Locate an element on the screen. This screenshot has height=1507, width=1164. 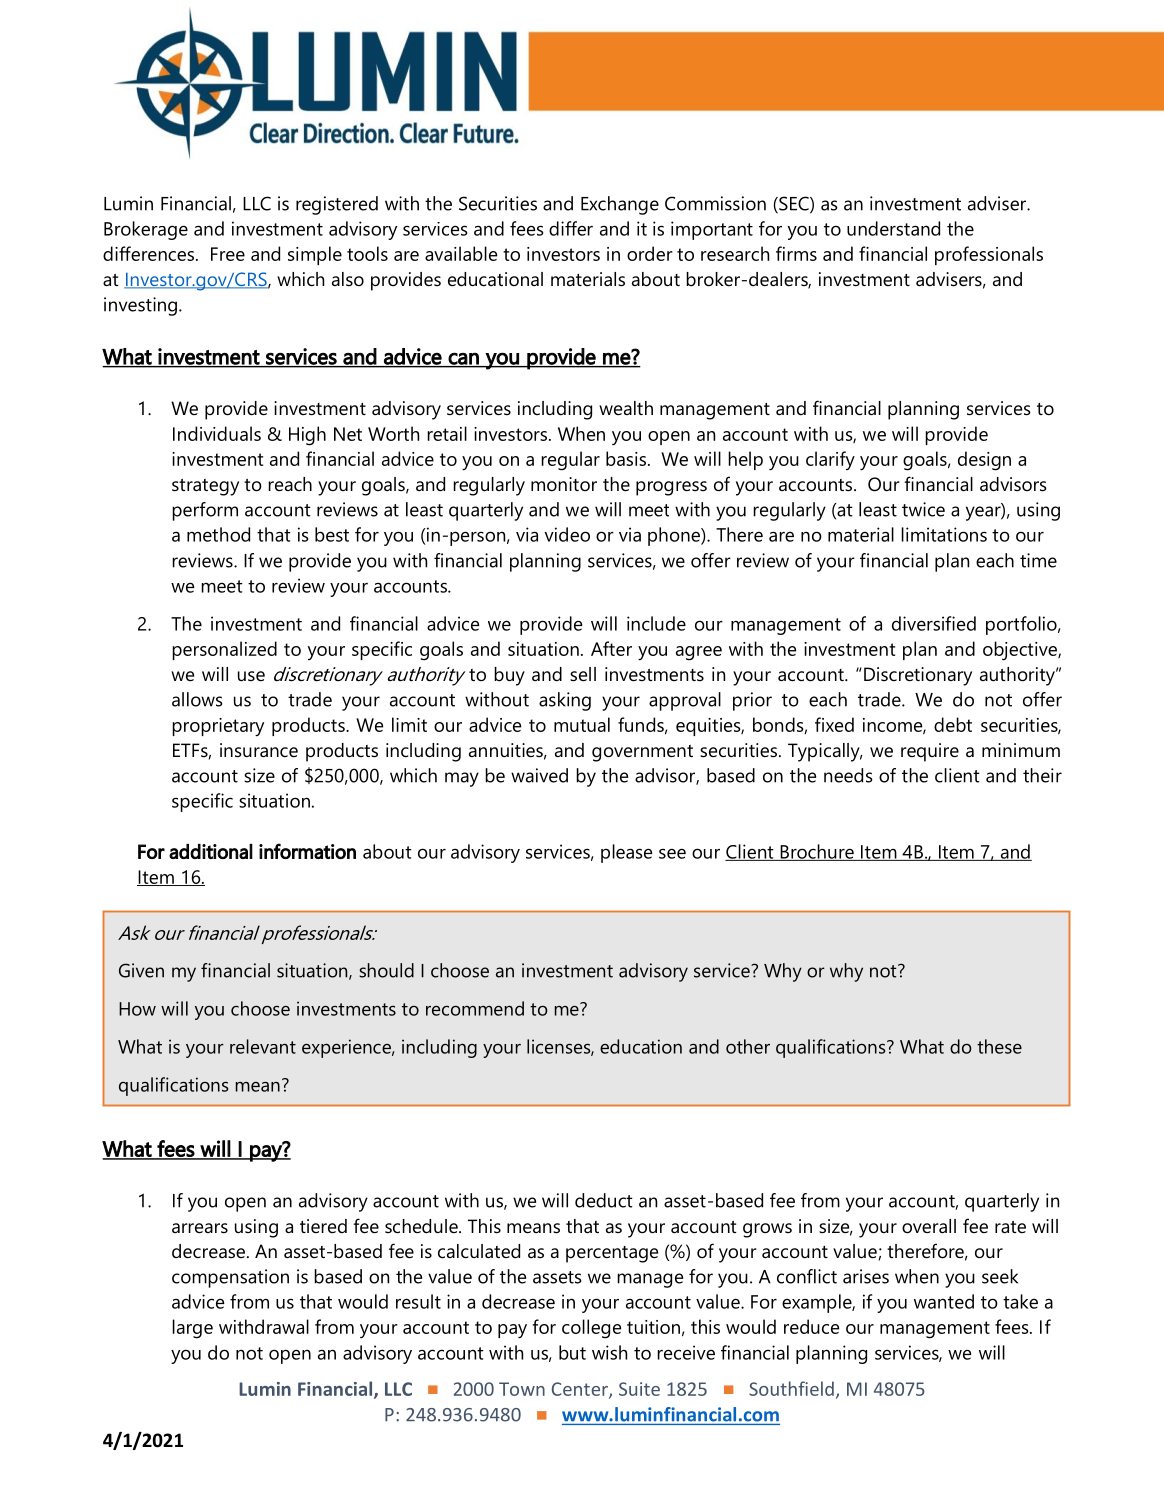
use is located at coordinates (251, 676).
